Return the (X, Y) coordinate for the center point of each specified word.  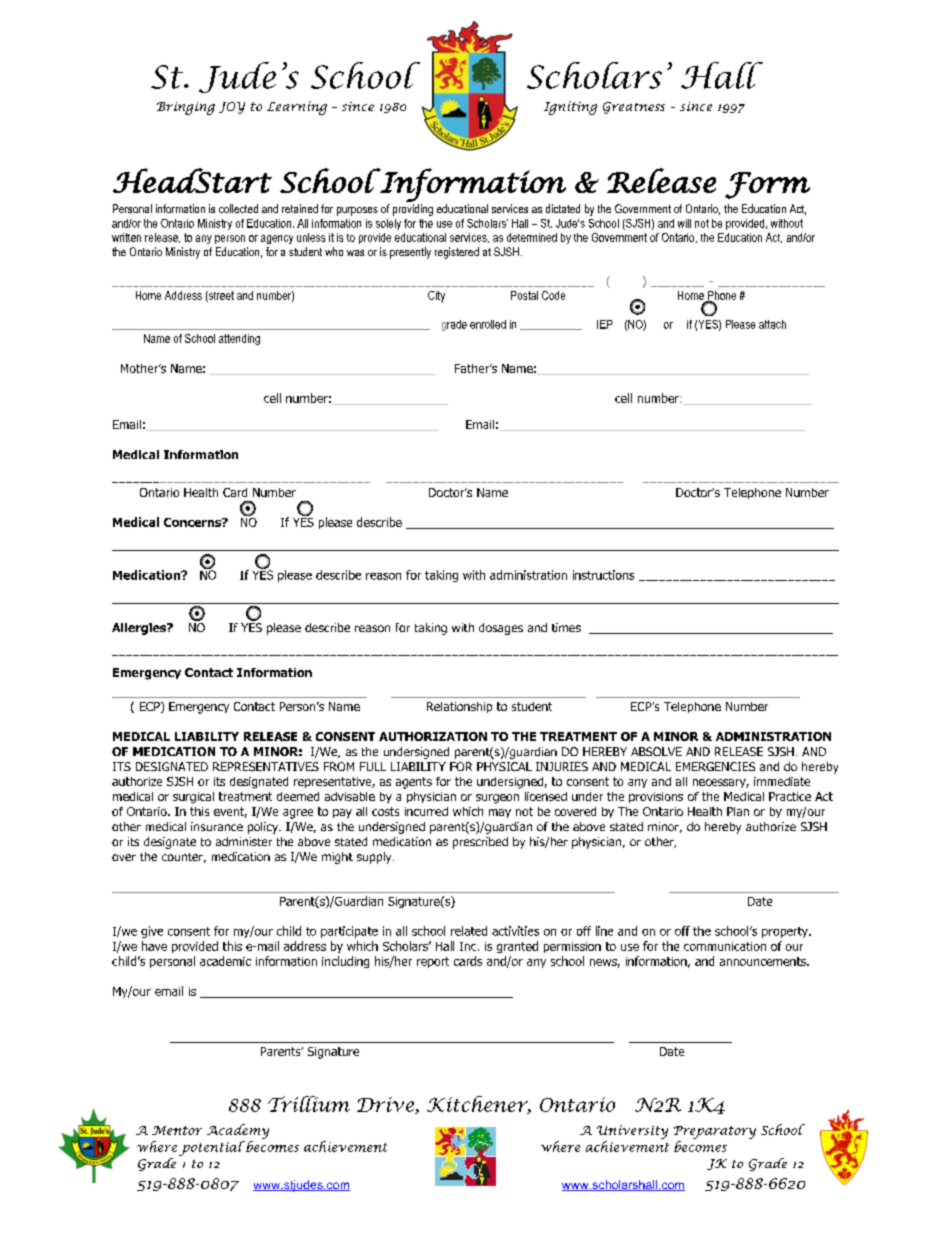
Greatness (634, 108)
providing (413, 210)
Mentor (177, 1130)
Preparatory (715, 1132)
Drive (387, 1105)
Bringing (186, 108)
